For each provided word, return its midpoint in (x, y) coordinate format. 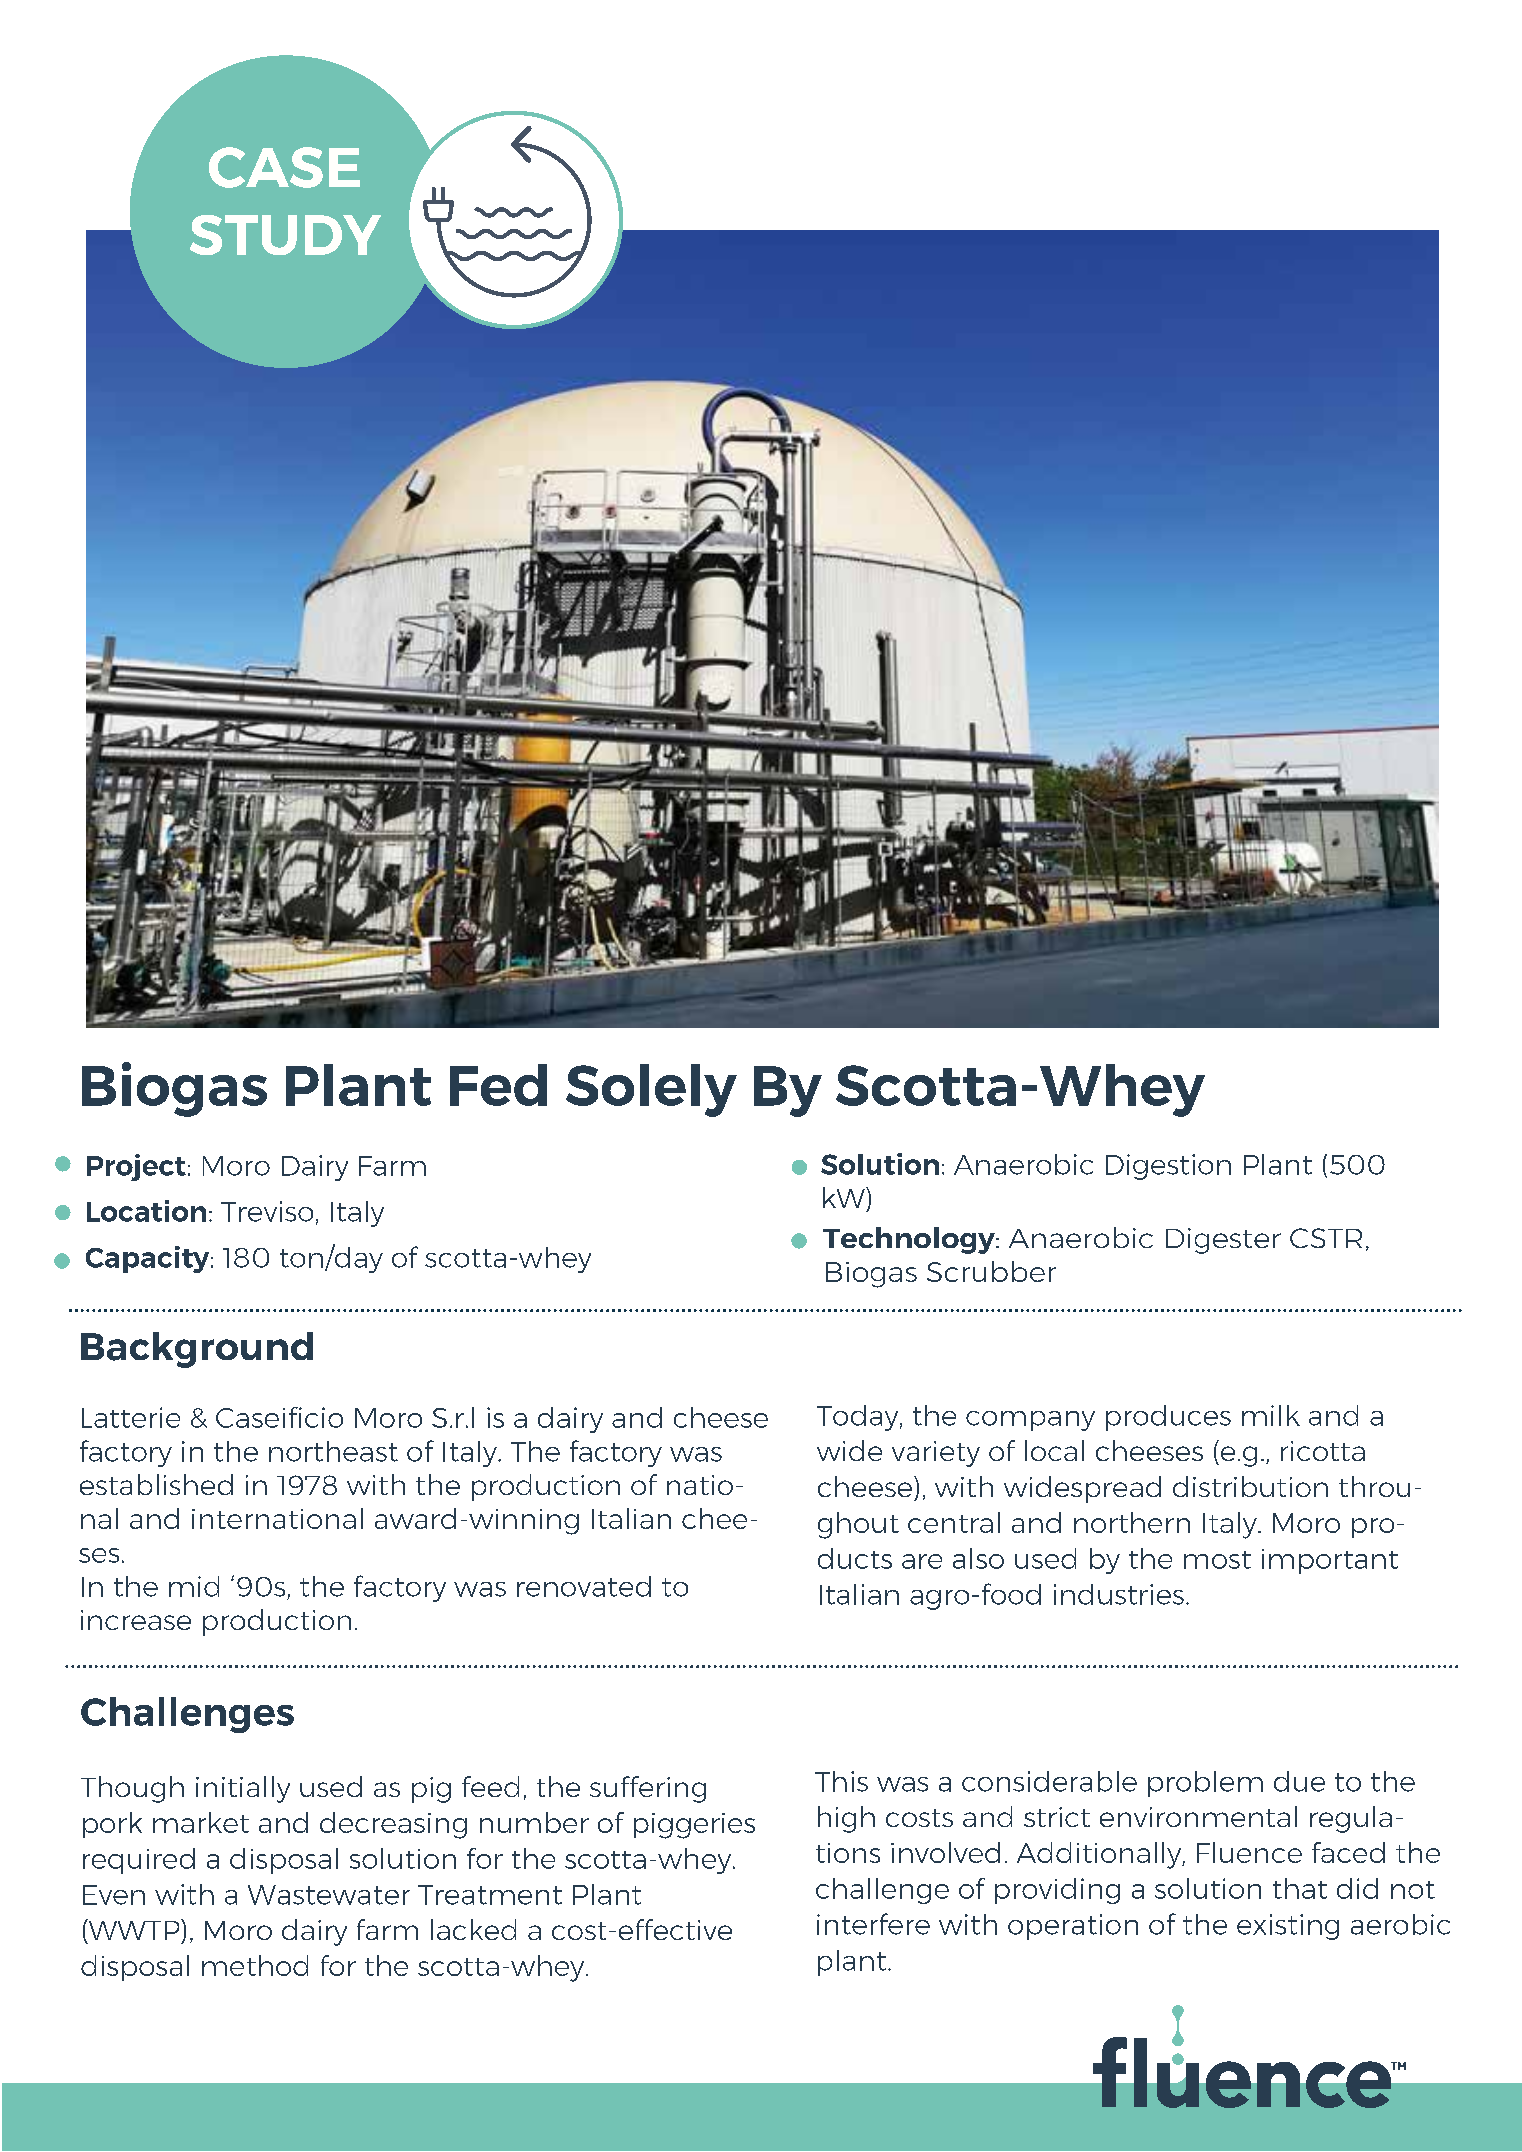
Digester (1223, 1241)
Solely (651, 1090)
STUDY (285, 235)
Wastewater (329, 1895)
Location (146, 1211)
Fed (498, 1085)
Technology (910, 1240)
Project (136, 1167)
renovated (584, 1586)
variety (936, 1454)
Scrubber (991, 1271)
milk (1271, 1415)
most (1217, 1560)
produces (1168, 1418)
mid (194, 1586)
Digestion (1168, 1167)
